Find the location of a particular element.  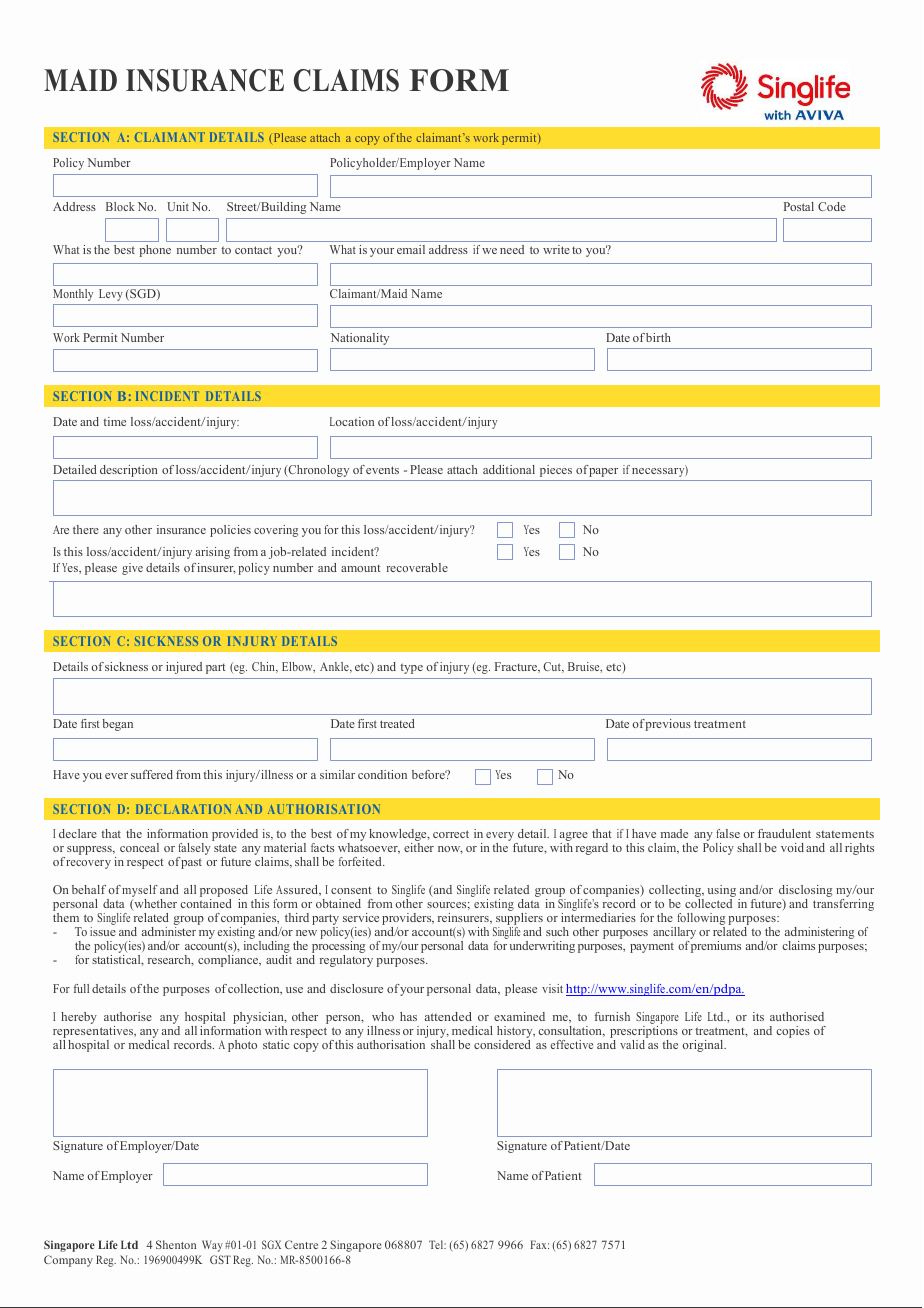

phone is located at coordinates (155, 251).
